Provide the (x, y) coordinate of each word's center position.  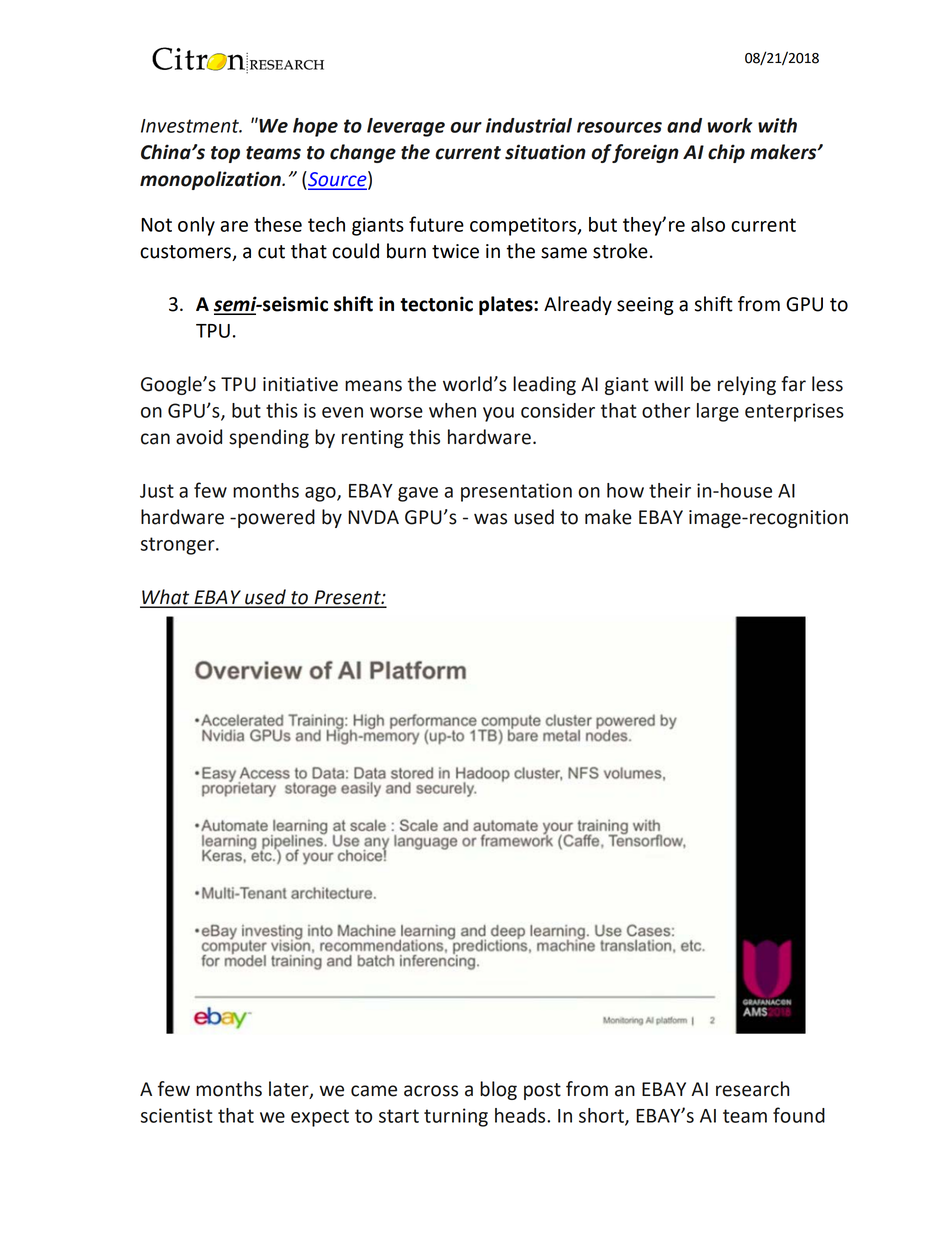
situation (545, 152)
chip (726, 153)
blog (498, 1090)
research (752, 1089)
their (670, 490)
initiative (300, 384)
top (225, 154)
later (290, 1090)
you (498, 414)
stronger (179, 546)
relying (747, 385)
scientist (177, 1115)
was (490, 519)
